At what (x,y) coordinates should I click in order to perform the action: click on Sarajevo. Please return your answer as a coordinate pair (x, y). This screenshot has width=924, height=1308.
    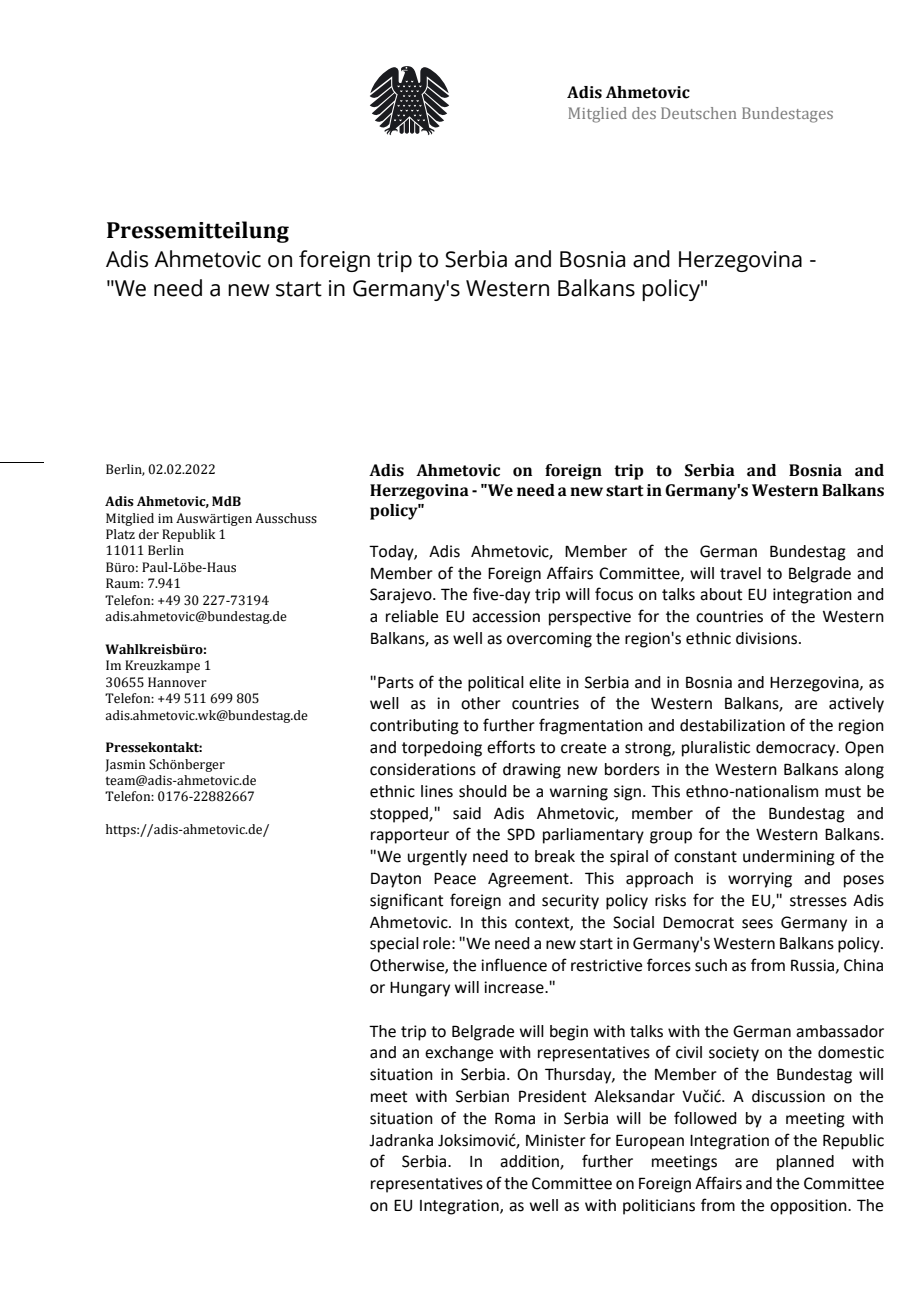
    Looking at the image, I should click on (402, 596).
